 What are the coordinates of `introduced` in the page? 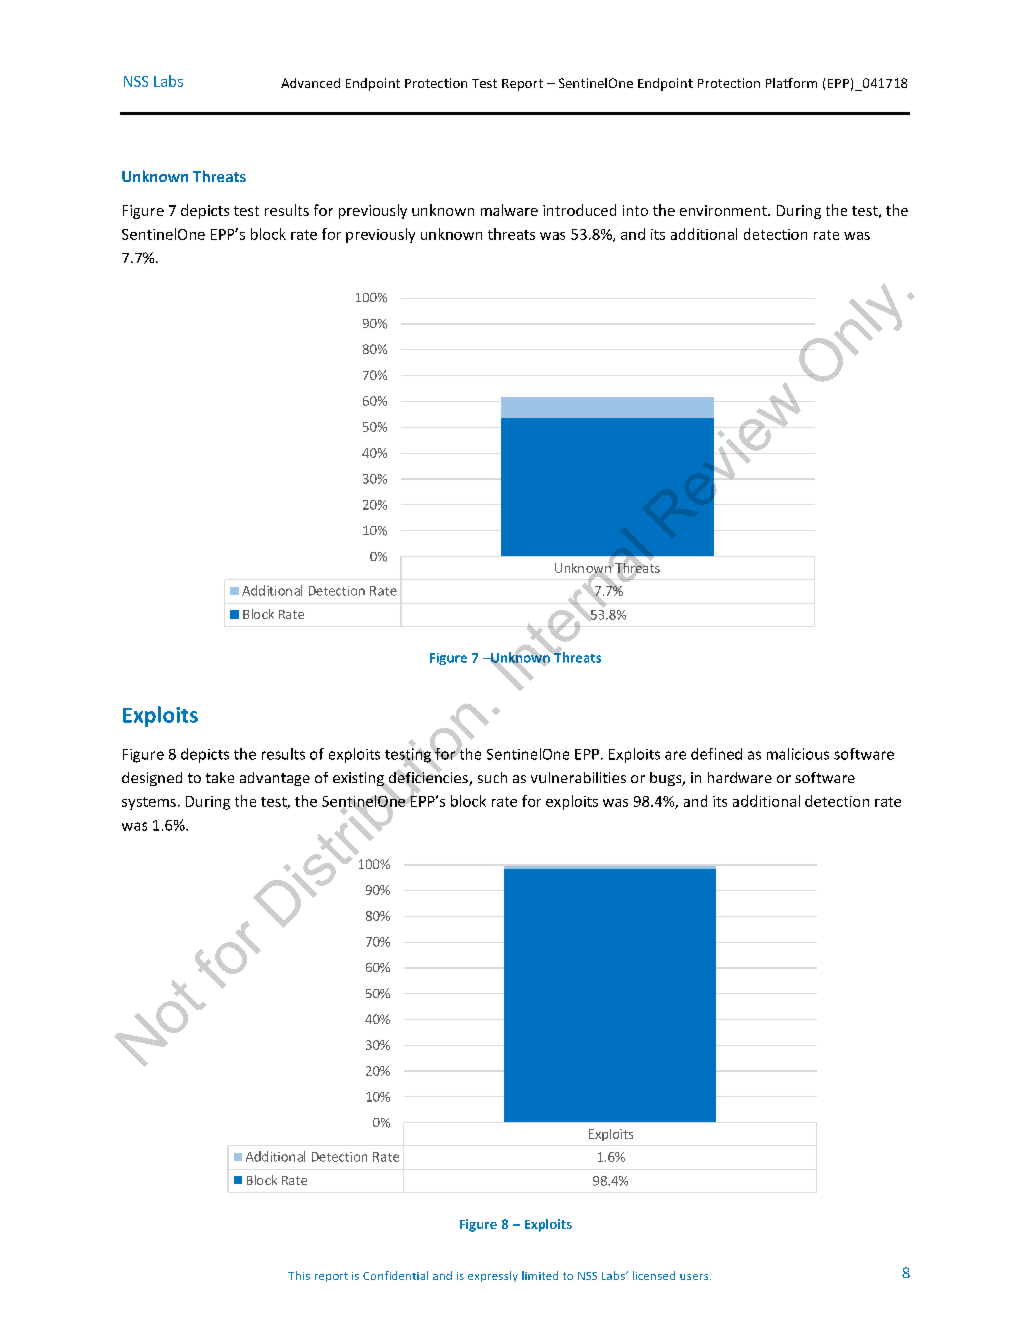 It's located at (579, 210).
